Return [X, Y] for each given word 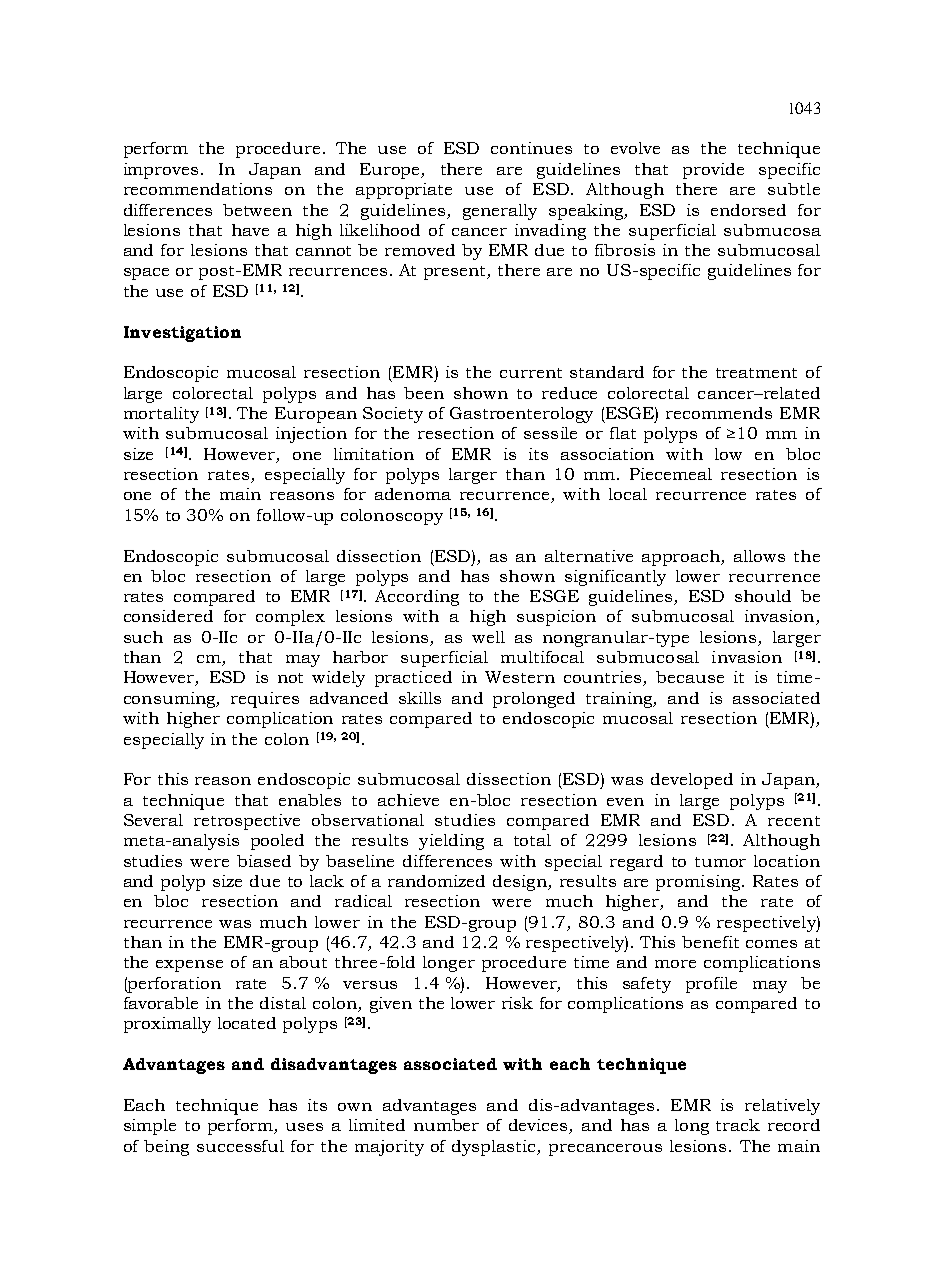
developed [692, 781]
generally [500, 212]
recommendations [198, 189]
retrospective [247, 822]
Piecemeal [671, 474]
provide [713, 171]
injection [311, 435]
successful [240, 1146]
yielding [451, 842]
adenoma [413, 494]
